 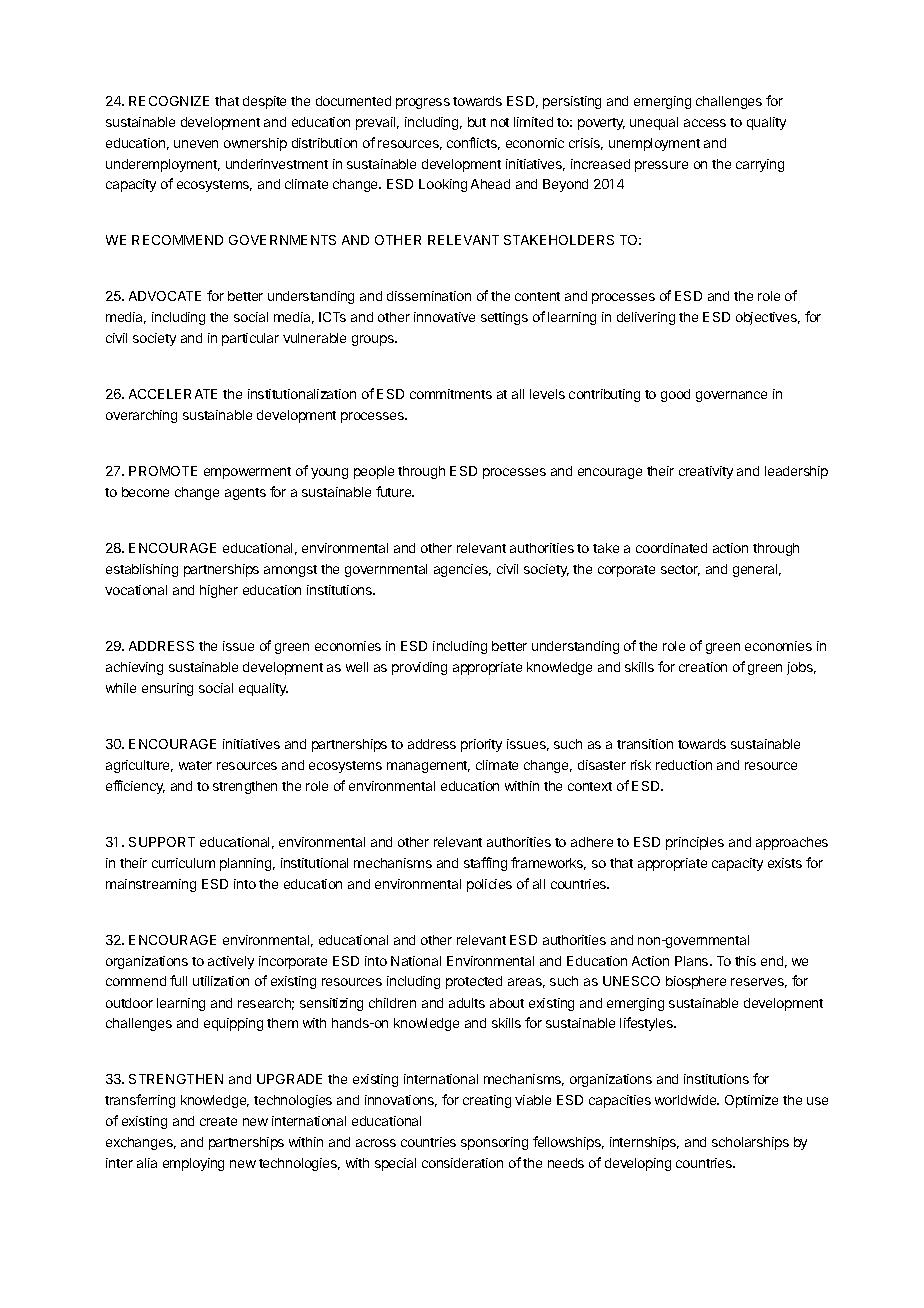 I want to click on future, so click(x=395, y=491).
